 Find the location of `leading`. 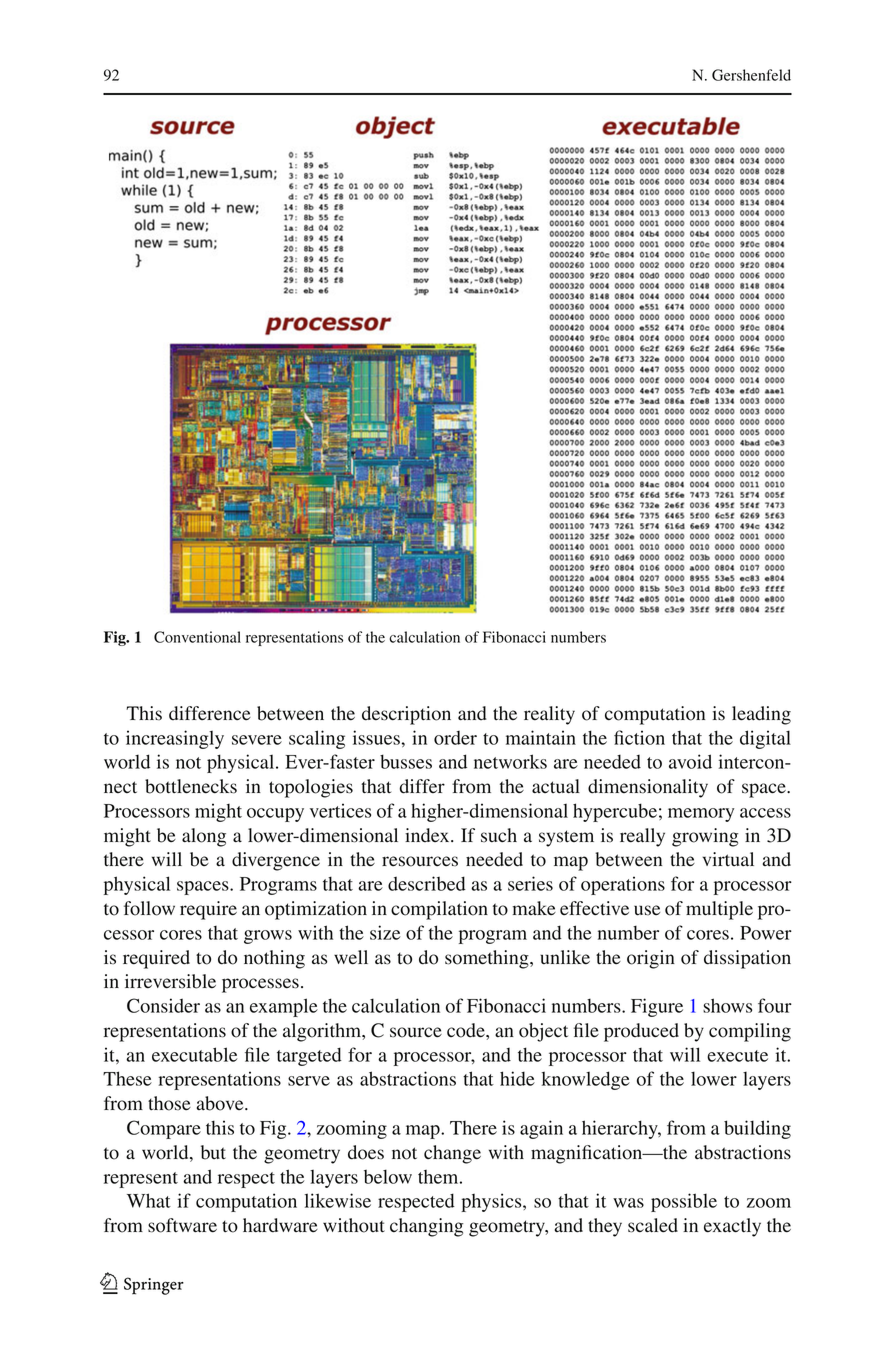

leading is located at coordinates (761, 715).
